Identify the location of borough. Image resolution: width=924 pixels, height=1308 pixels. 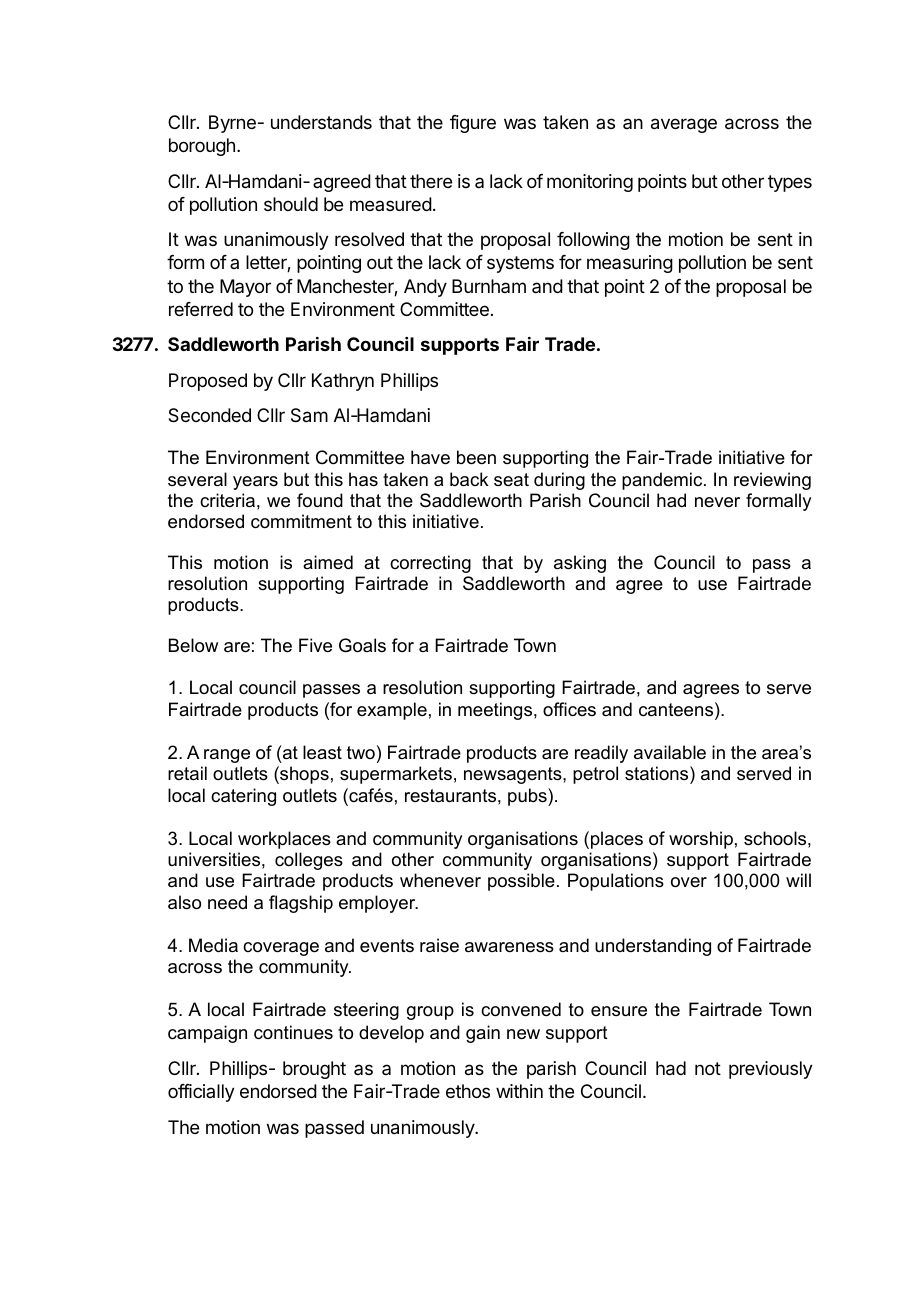
(202, 147).
